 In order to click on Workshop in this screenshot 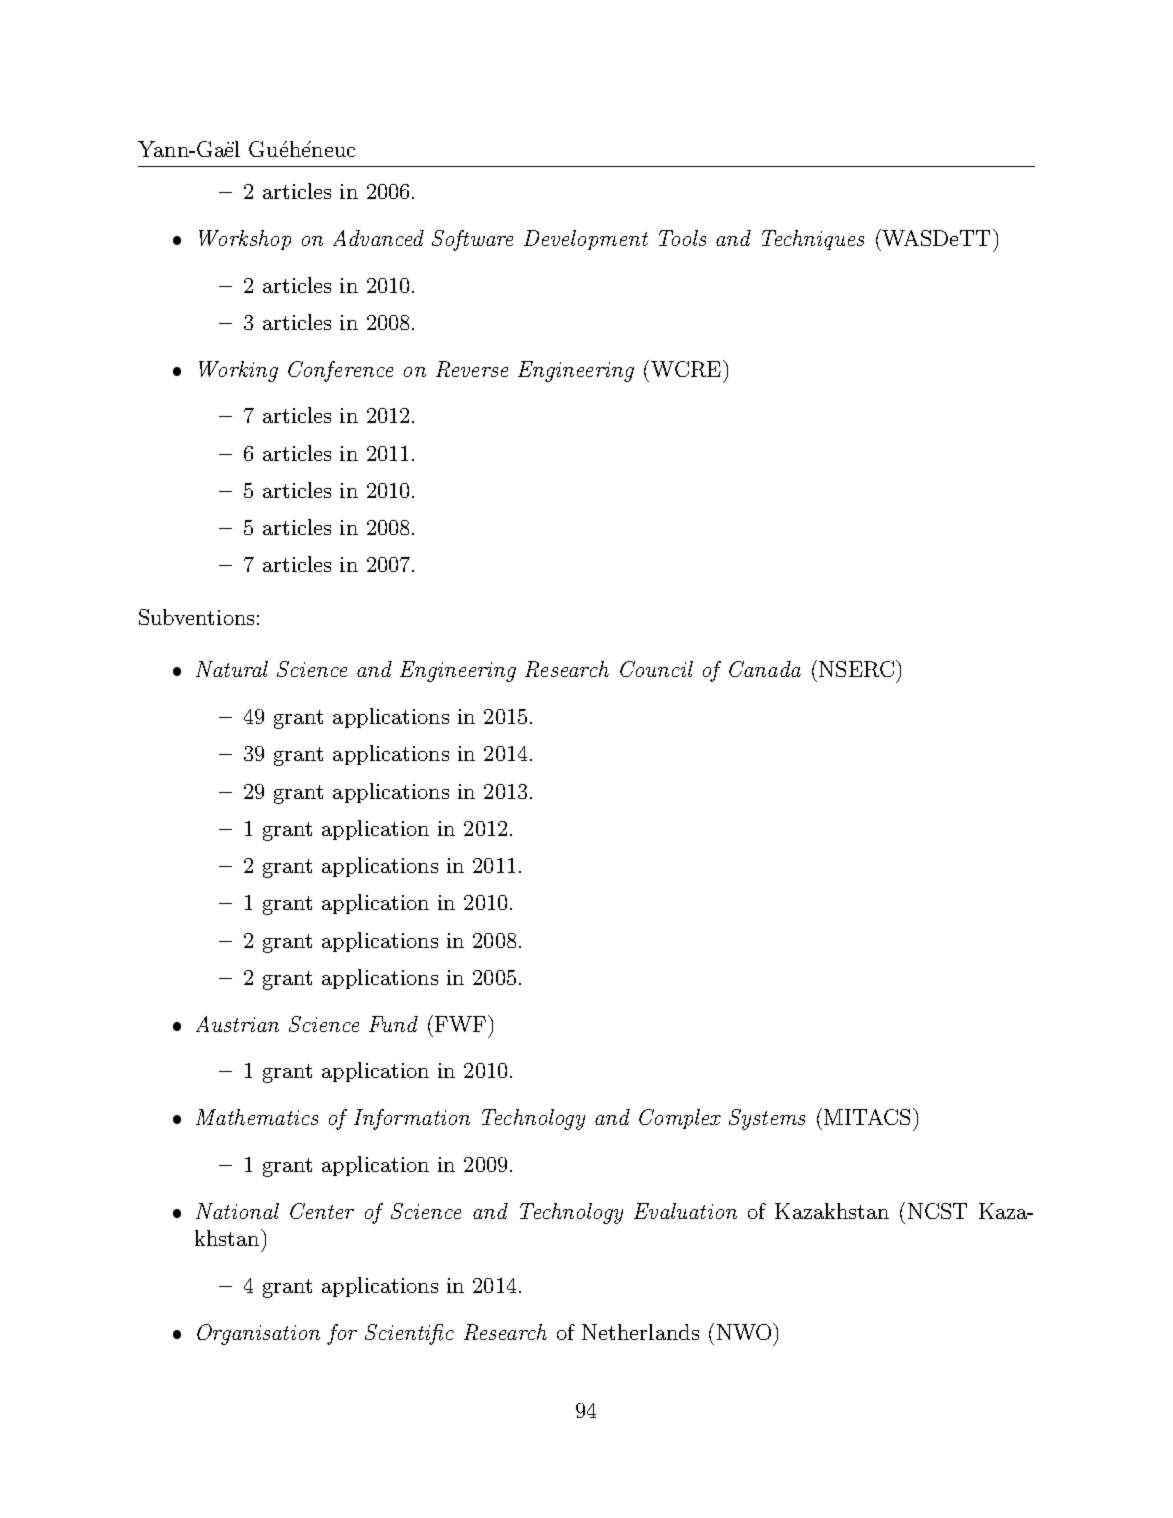, I will do `click(245, 240)`.
